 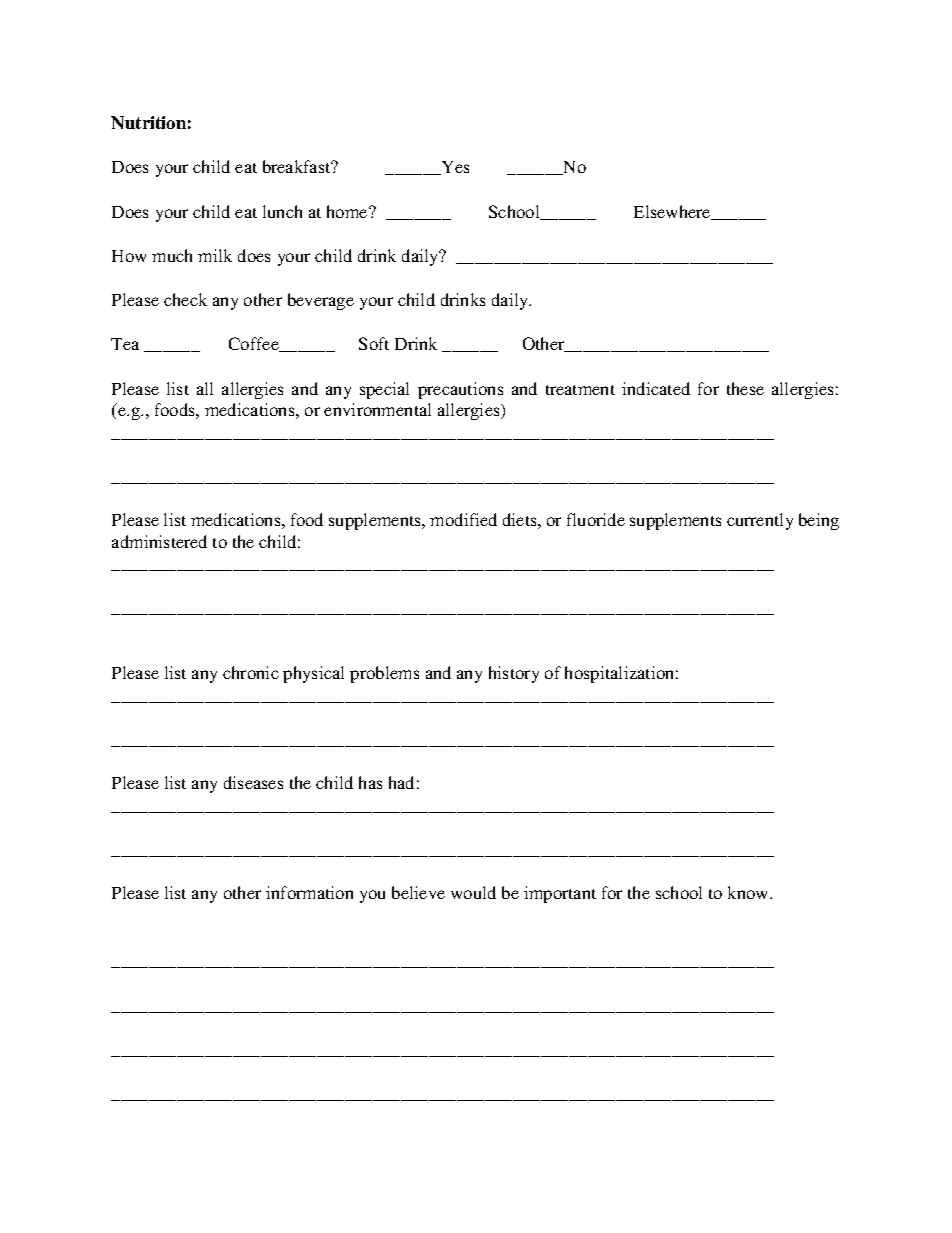 I want to click on indicated, so click(x=656, y=388).
